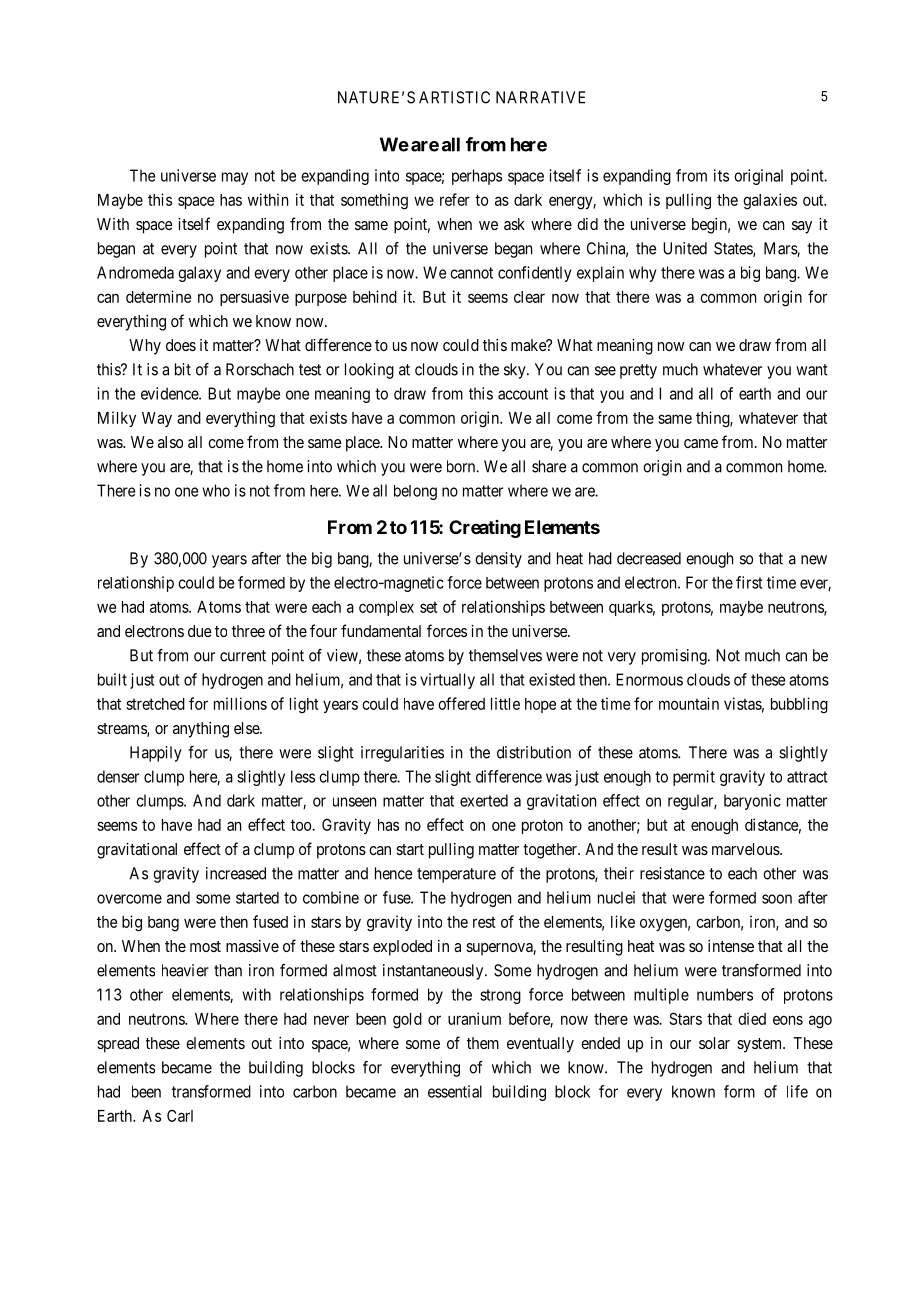 The height and width of the screenshot is (1308, 924). Describe the element at coordinates (812, 370) in the screenshot. I see `want` at that location.
